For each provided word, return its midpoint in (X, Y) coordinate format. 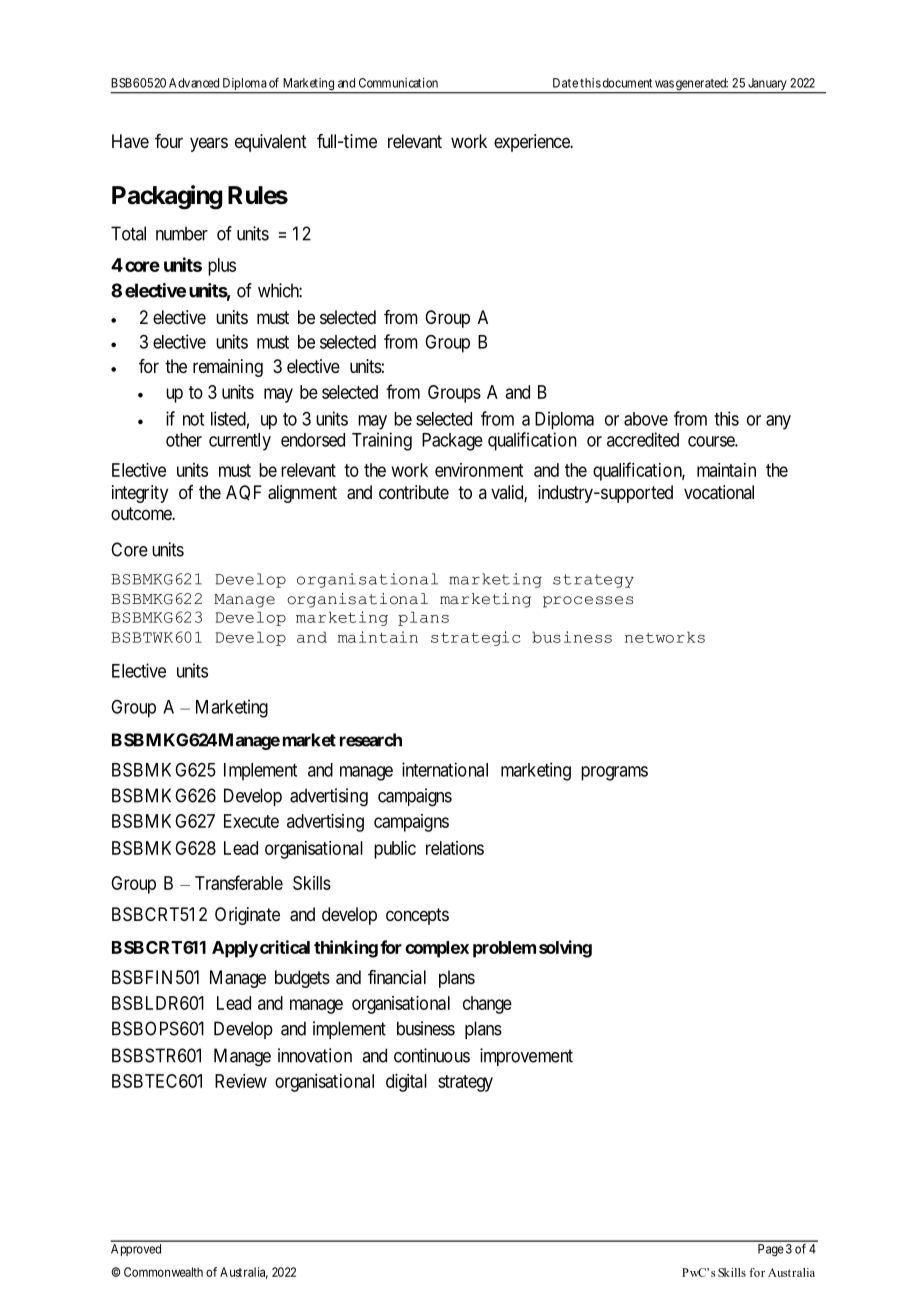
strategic (475, 638)
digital (406, 1083)
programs (614, 773)
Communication (398, 83)
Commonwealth (163, 1272)
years (209, 144)
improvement (526, 1057)
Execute (251, 821)
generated (701, 85)
